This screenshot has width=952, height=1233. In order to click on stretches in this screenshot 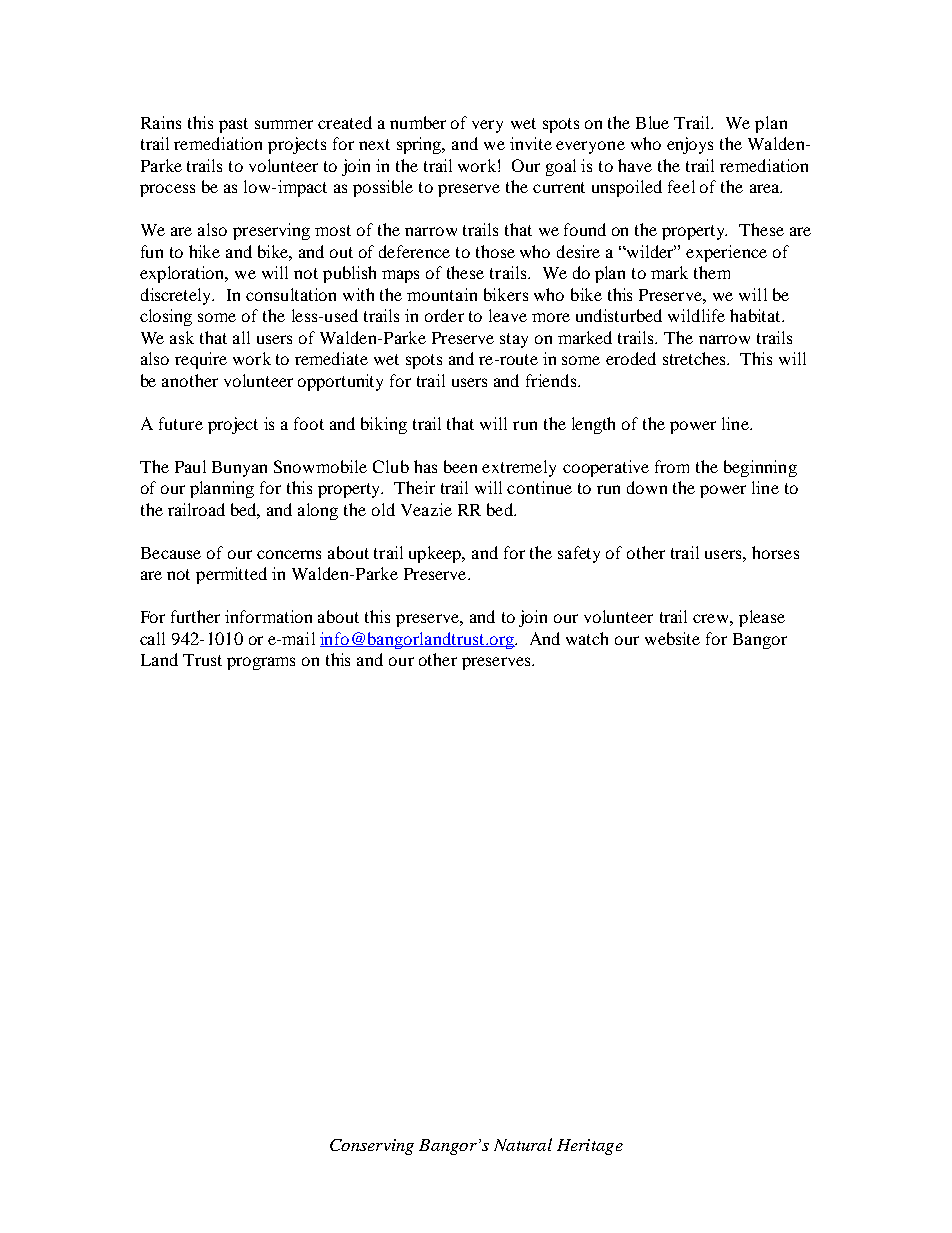, I will do `click(695, 358)`.
